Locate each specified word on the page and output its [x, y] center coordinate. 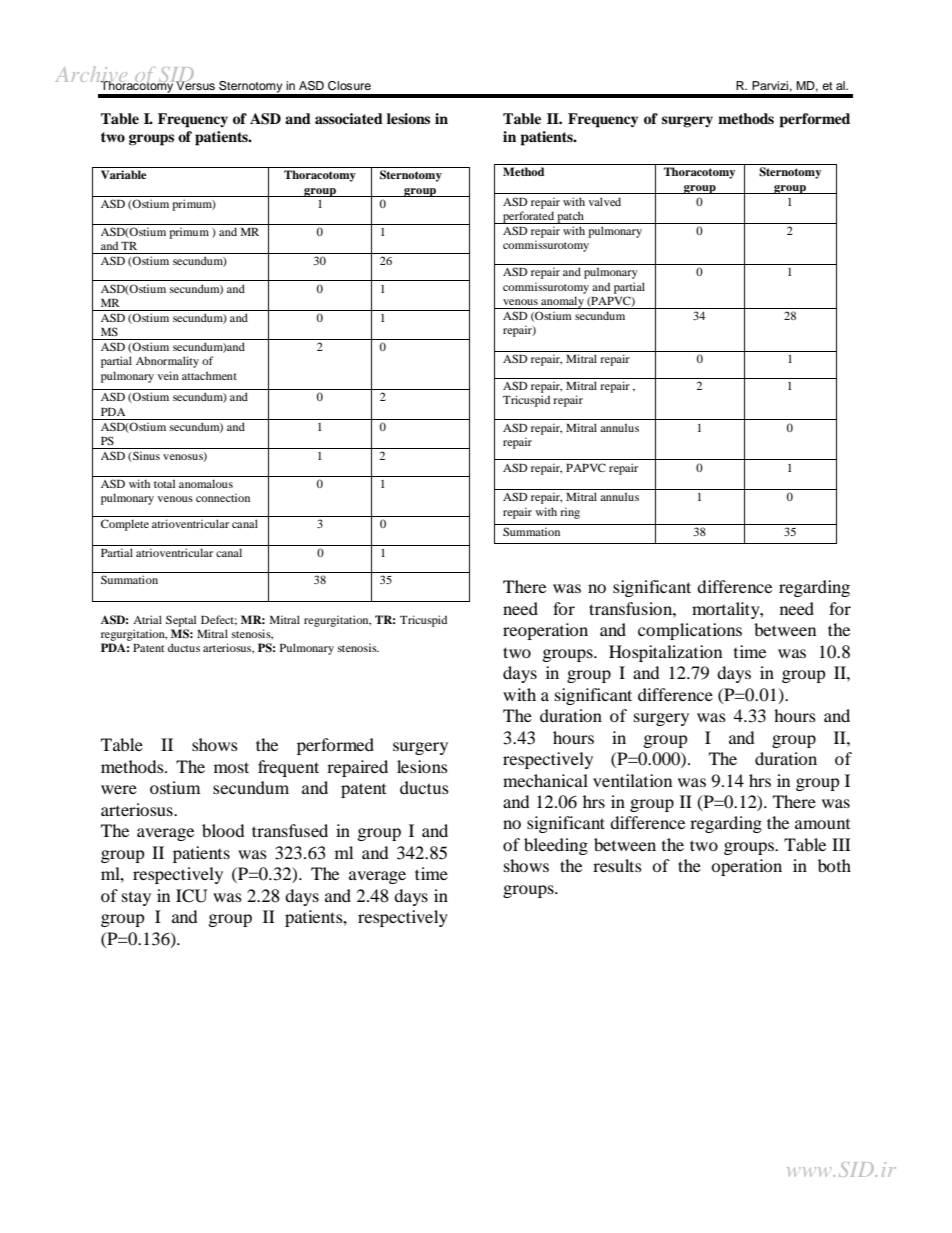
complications [690, 631]
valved [605, 201]
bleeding [556, 846]
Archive [93, 76]
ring [570, 513]
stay [136, 899]
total [164, 483]
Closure [349, 86]
